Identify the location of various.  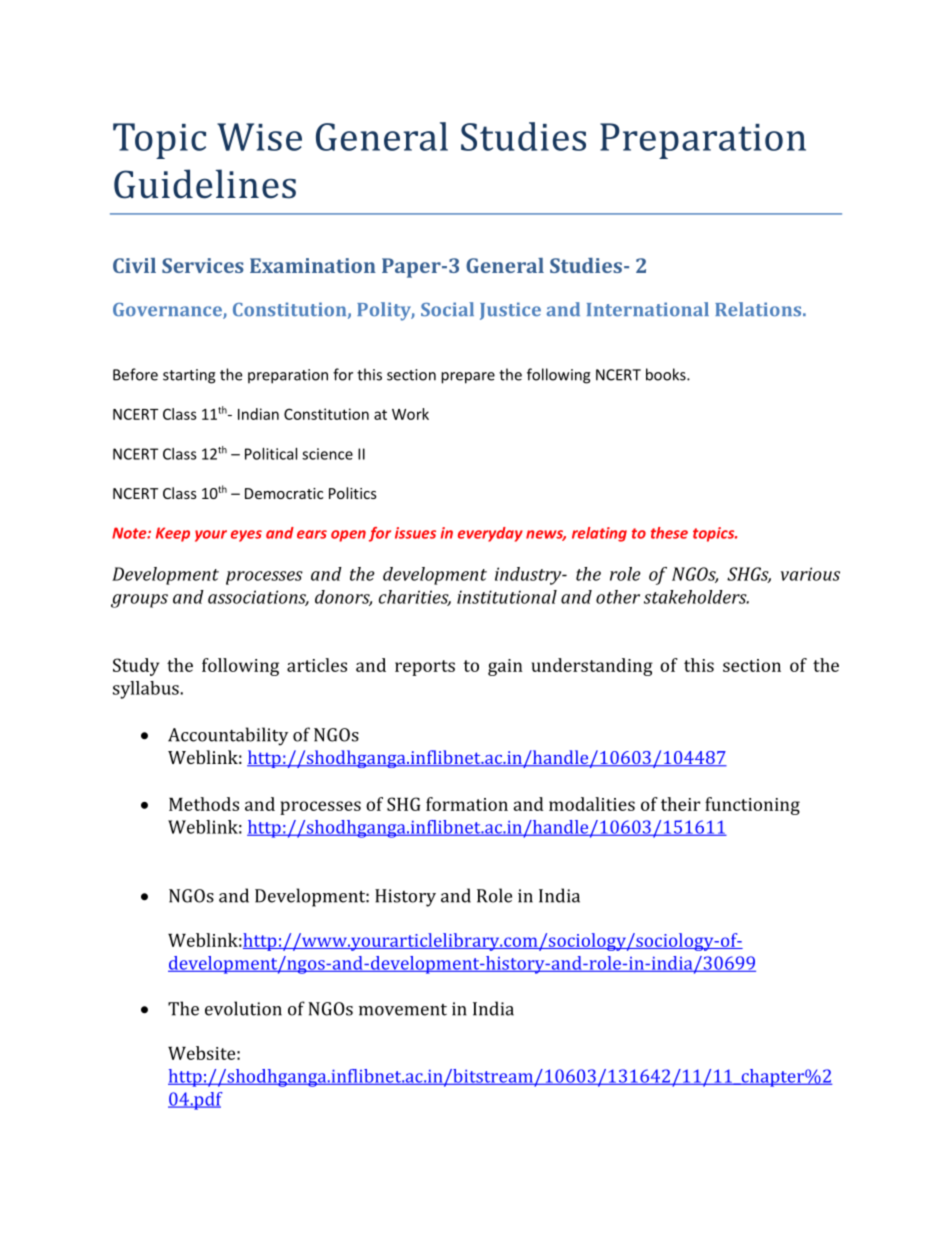
(810, 574).
